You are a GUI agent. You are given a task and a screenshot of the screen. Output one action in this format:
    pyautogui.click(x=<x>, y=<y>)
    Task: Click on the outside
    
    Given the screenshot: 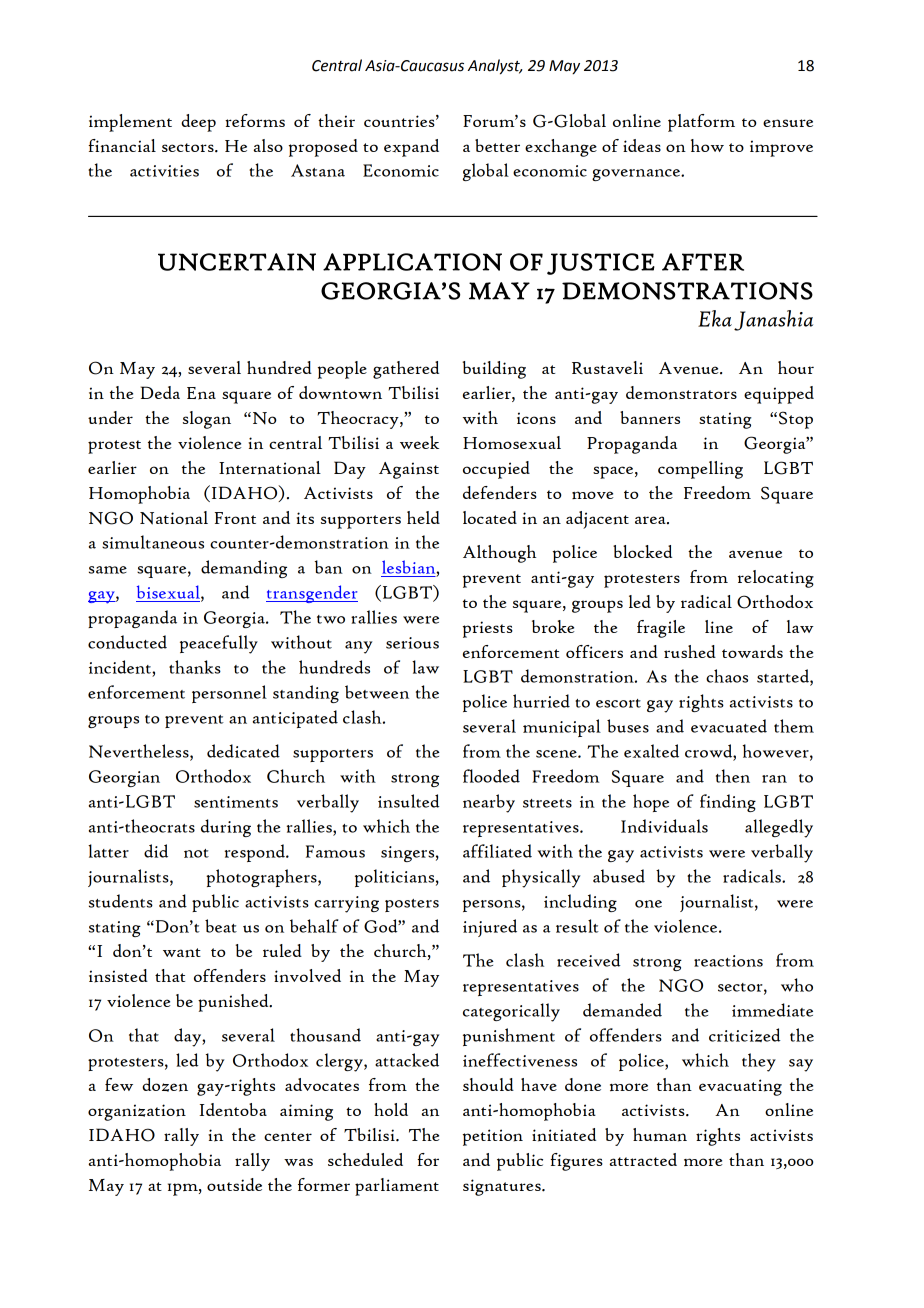 What is the action you would take?
    pyautogui.click(x=234, y=1184)
